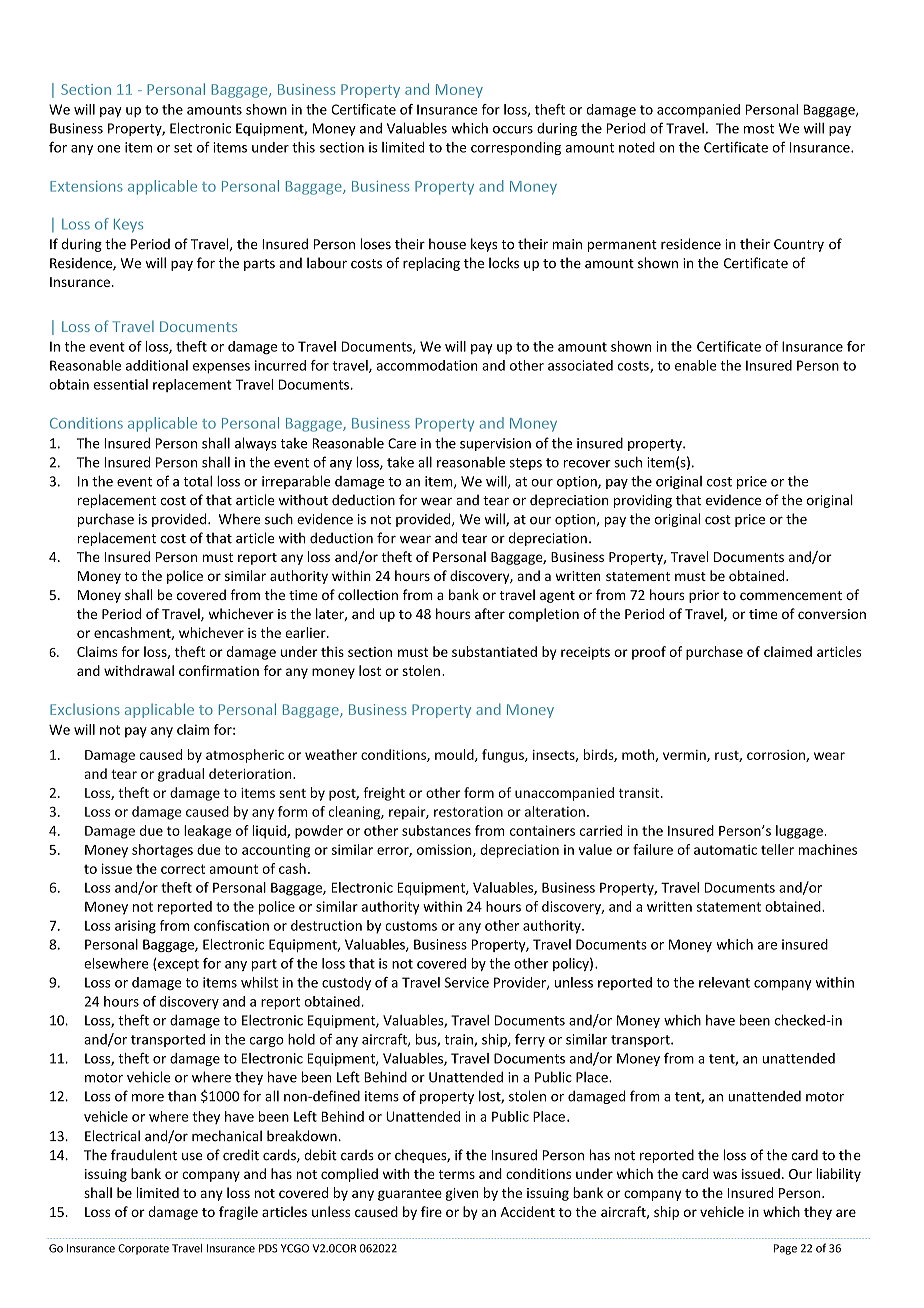 The width and height of the screenshot is (924, 1308). What do you see at coordinates (516, 148) in the screenshot?
I see `corresponding` at bounding box center [516, 148].
